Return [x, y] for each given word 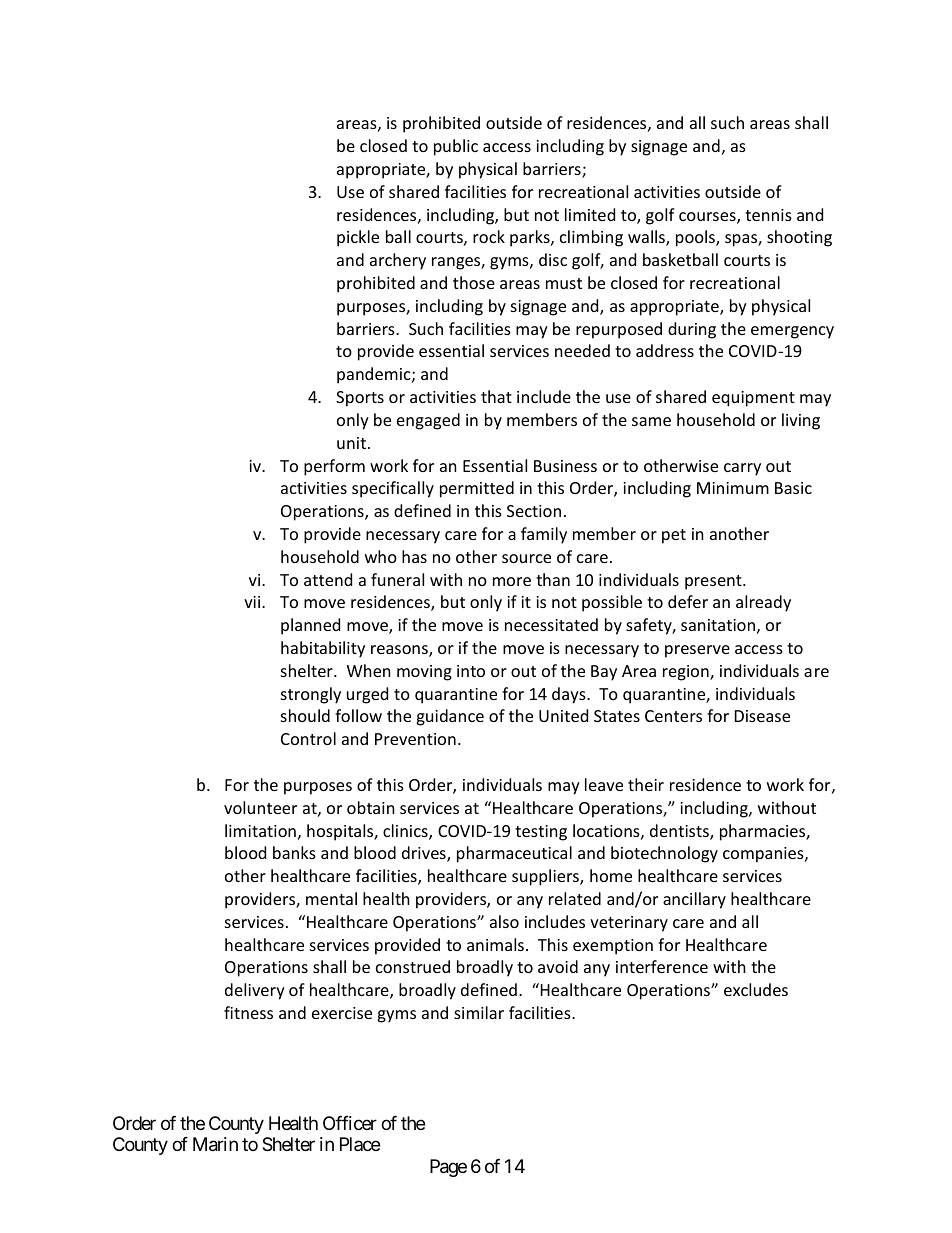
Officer [350, 1123]
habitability [323, 649]
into [471, 671]
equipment [753, 399]
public [456, 147]
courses [708, 218]
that [496, 396]
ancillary [694, 900]
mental [331, 898]
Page [448, 1168]
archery [398, 261]
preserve [697, 651]
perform [334, 467]
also [504, 921]
